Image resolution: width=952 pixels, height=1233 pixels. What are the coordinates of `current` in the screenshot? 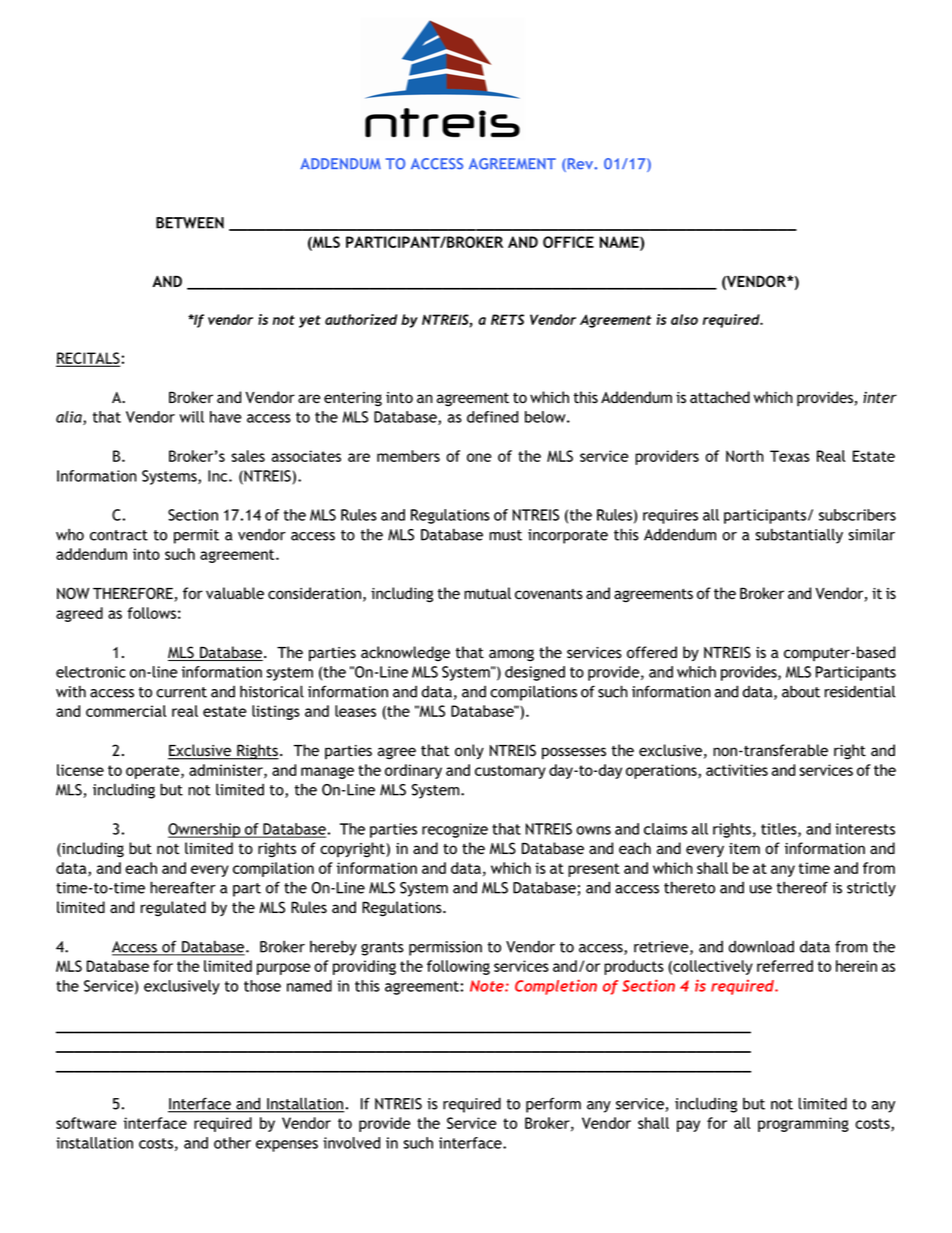 It's located at (181, 692).
